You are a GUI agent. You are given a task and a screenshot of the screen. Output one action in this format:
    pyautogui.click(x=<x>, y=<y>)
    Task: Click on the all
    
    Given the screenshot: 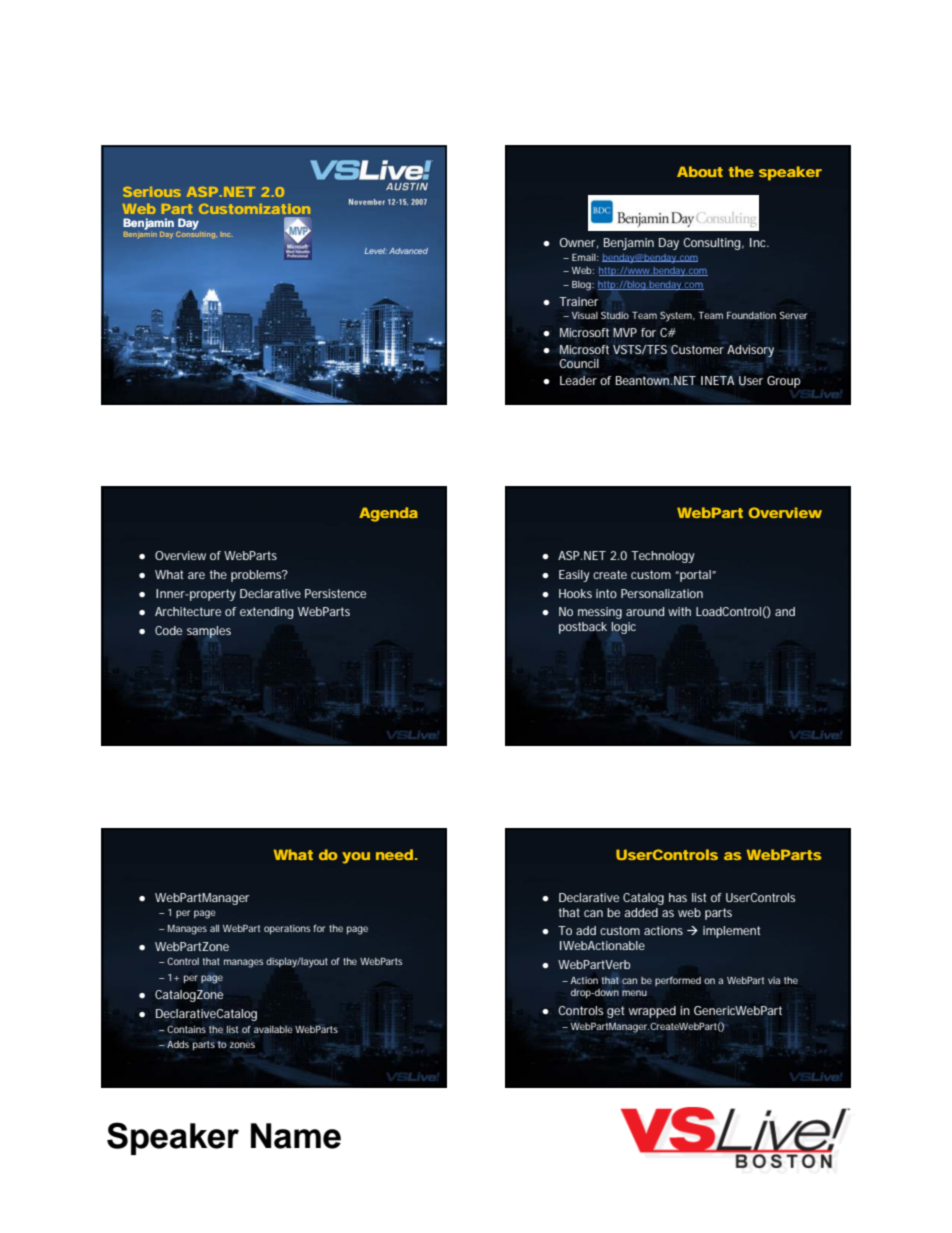 What is the action you would take?
    pyautogui.click(x=214, y=928)
